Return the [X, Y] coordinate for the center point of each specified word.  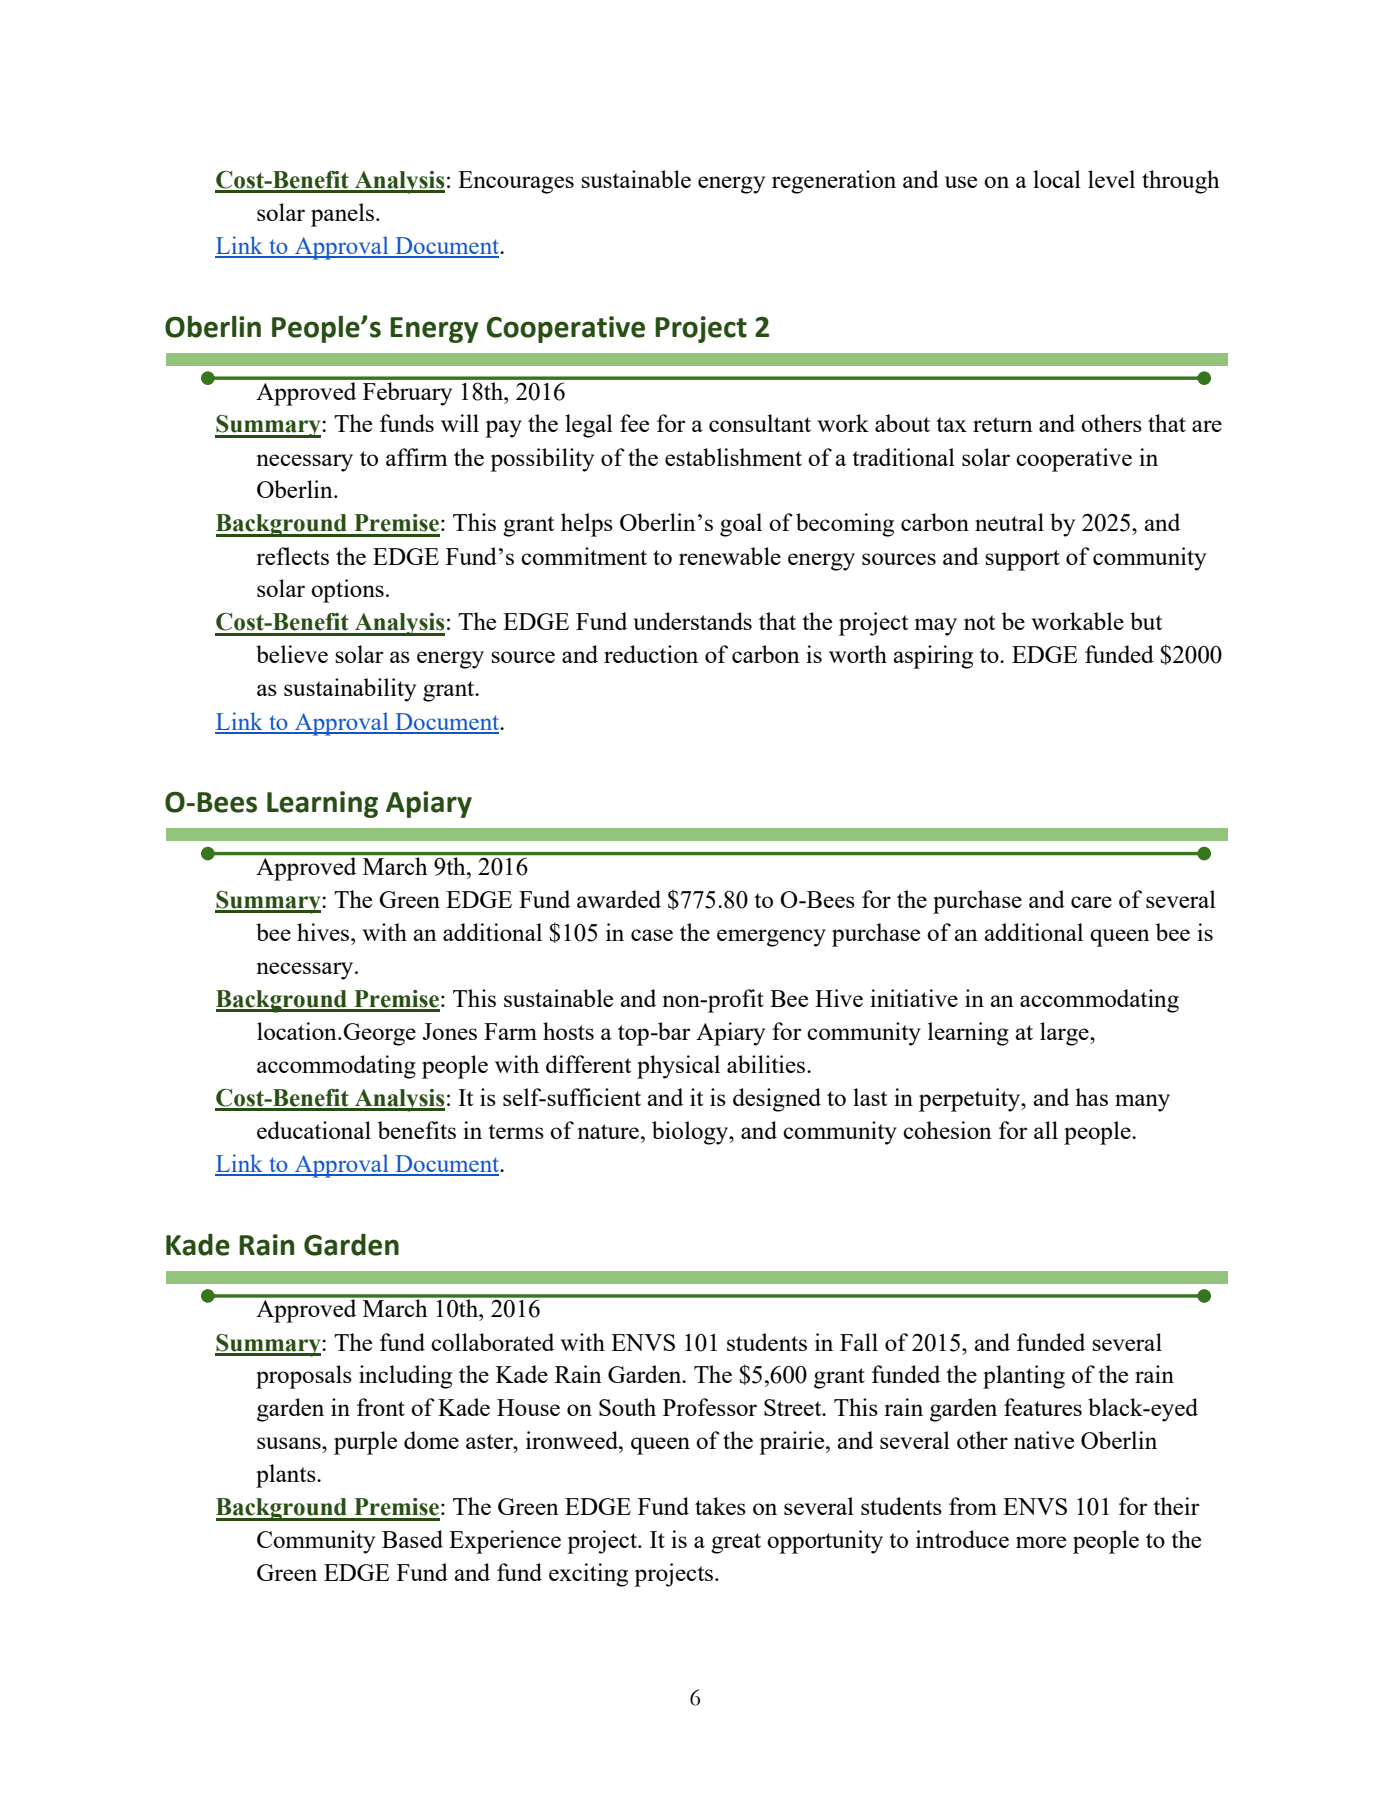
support [1022, 560]
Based [412, 1539]
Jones [449, 1031]
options [347, 591]
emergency [771, 938]
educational [314, 1130]
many [1142, 1103]
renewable [730, 556]
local [1057, 179]
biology [691, 1133]
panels [342, 215]
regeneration [834, 182]
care [1091, 902]
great [736, 1543]
